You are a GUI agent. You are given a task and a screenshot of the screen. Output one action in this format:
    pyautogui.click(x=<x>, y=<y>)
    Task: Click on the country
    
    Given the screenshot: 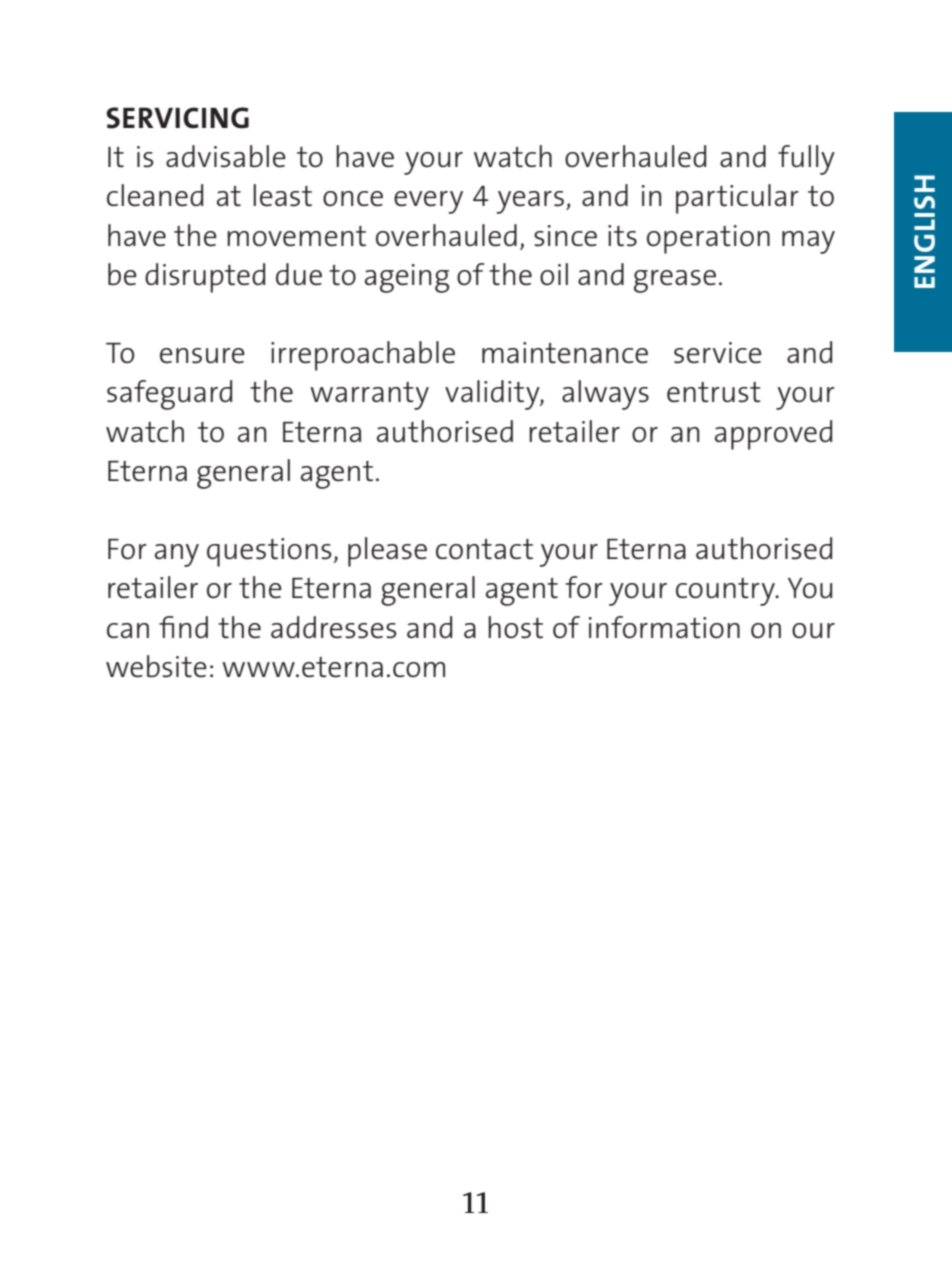 What is the action you would take?
    pyautogui.click(x=726, y=592)
